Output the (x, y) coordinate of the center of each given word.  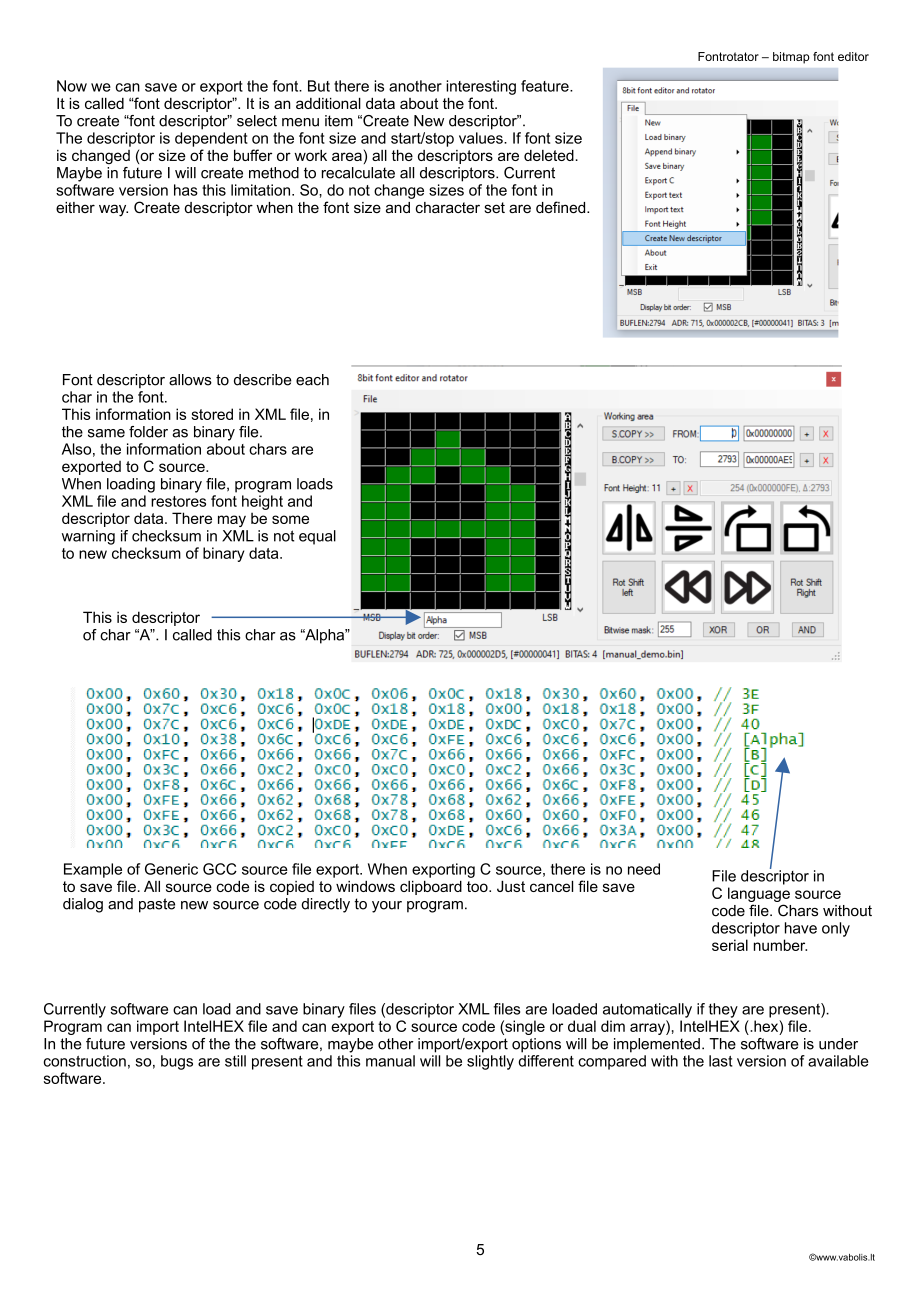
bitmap (791, 58)
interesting (481, 87)
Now (72, 86)
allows (190, 380)
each (312, 380)
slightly (490, 1062)
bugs (177, 1062)
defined (562, 207)
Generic (171, 869)
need (644, 869)
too (478, 886)
